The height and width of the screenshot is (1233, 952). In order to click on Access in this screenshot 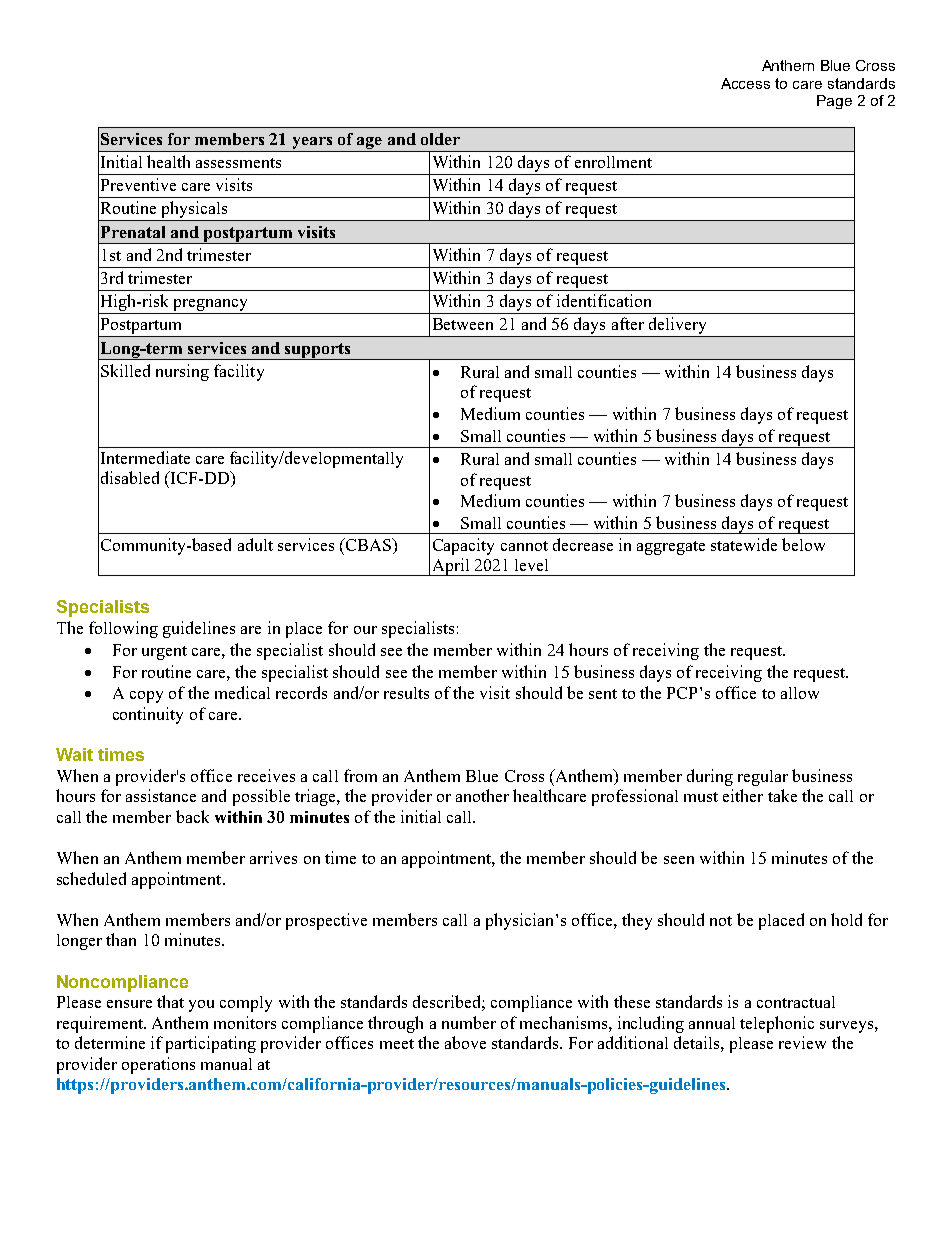, I will do `click(745, 83)`.
